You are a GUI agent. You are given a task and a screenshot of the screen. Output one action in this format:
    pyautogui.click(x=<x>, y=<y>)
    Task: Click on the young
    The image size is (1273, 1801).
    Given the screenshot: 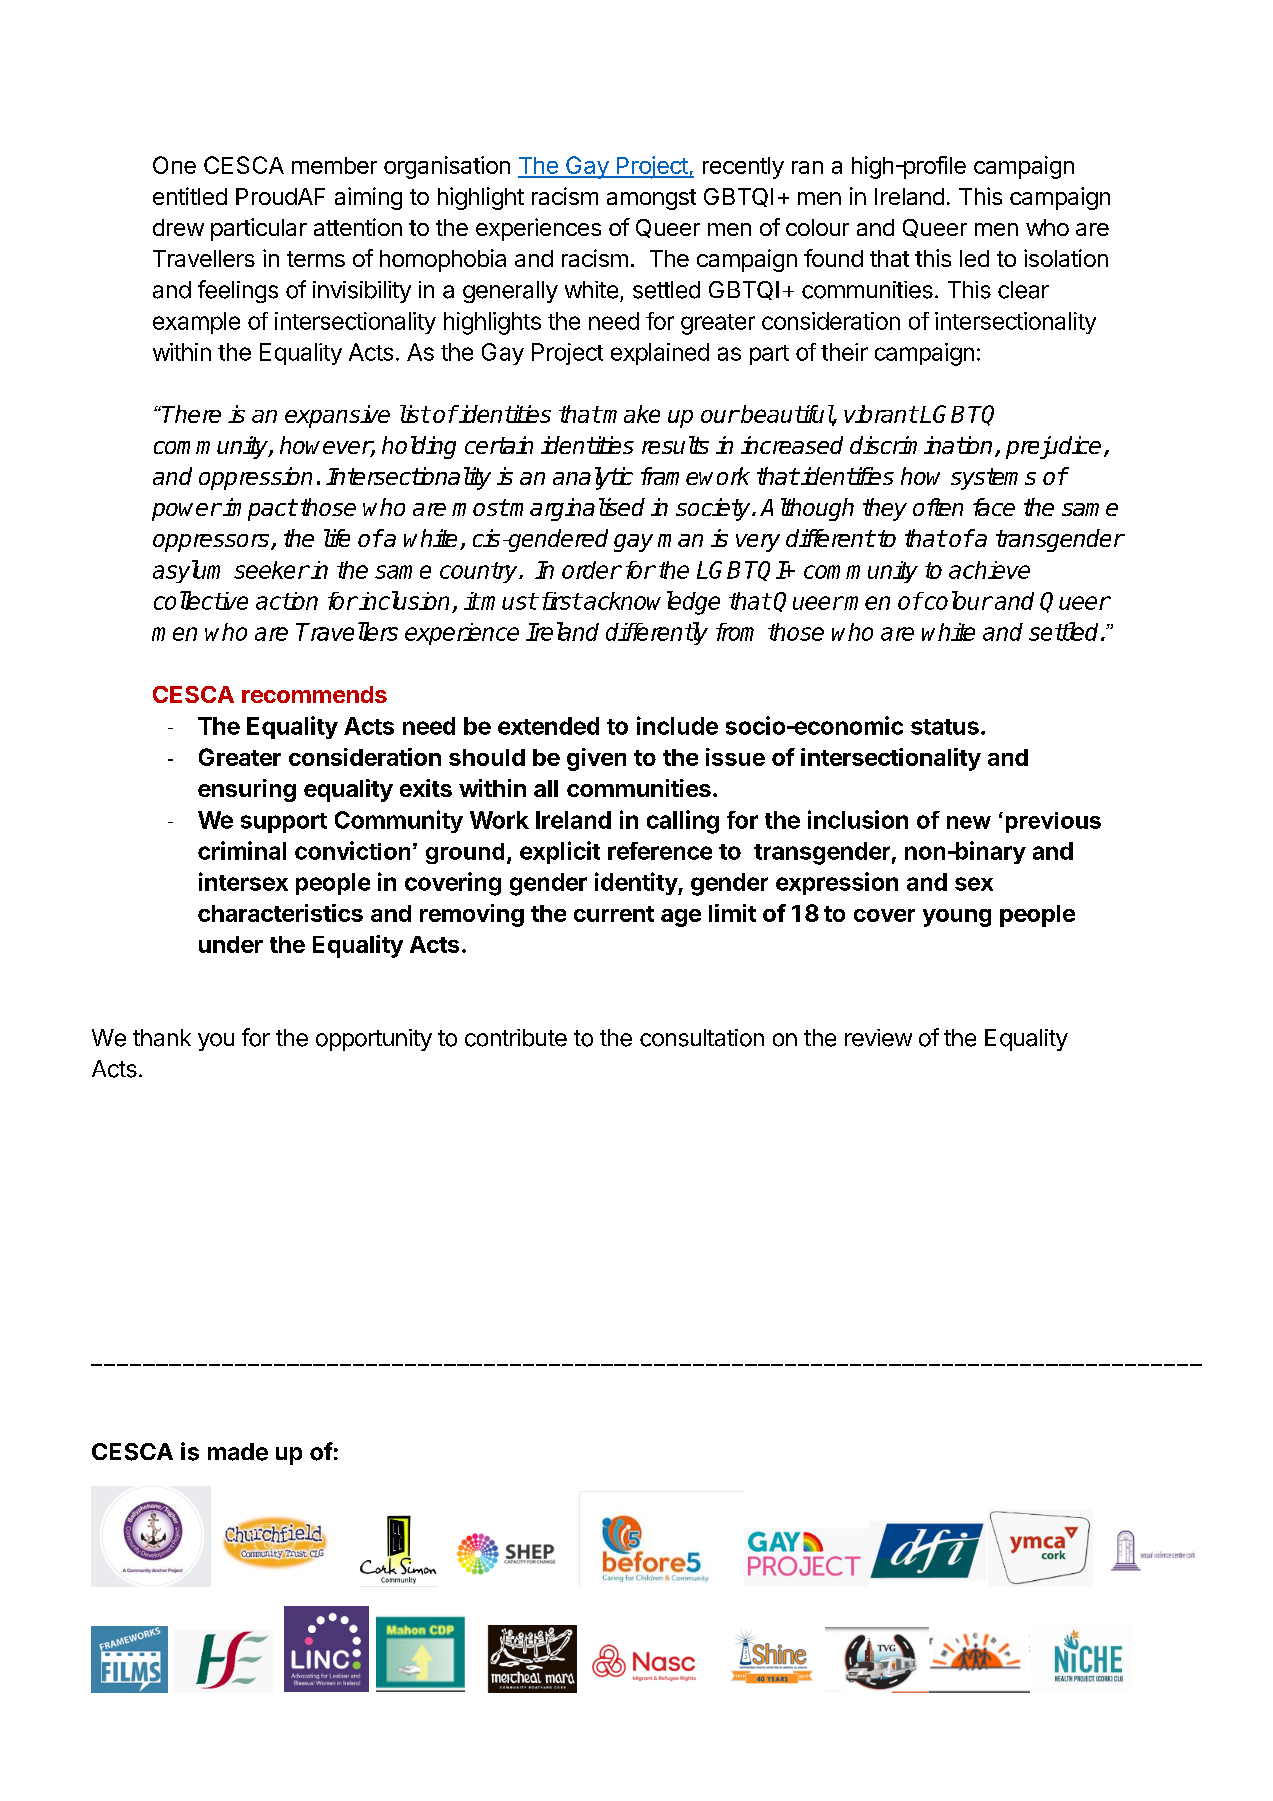 What is the action you would take?
    pyautogui.click(x=957, y=918)
